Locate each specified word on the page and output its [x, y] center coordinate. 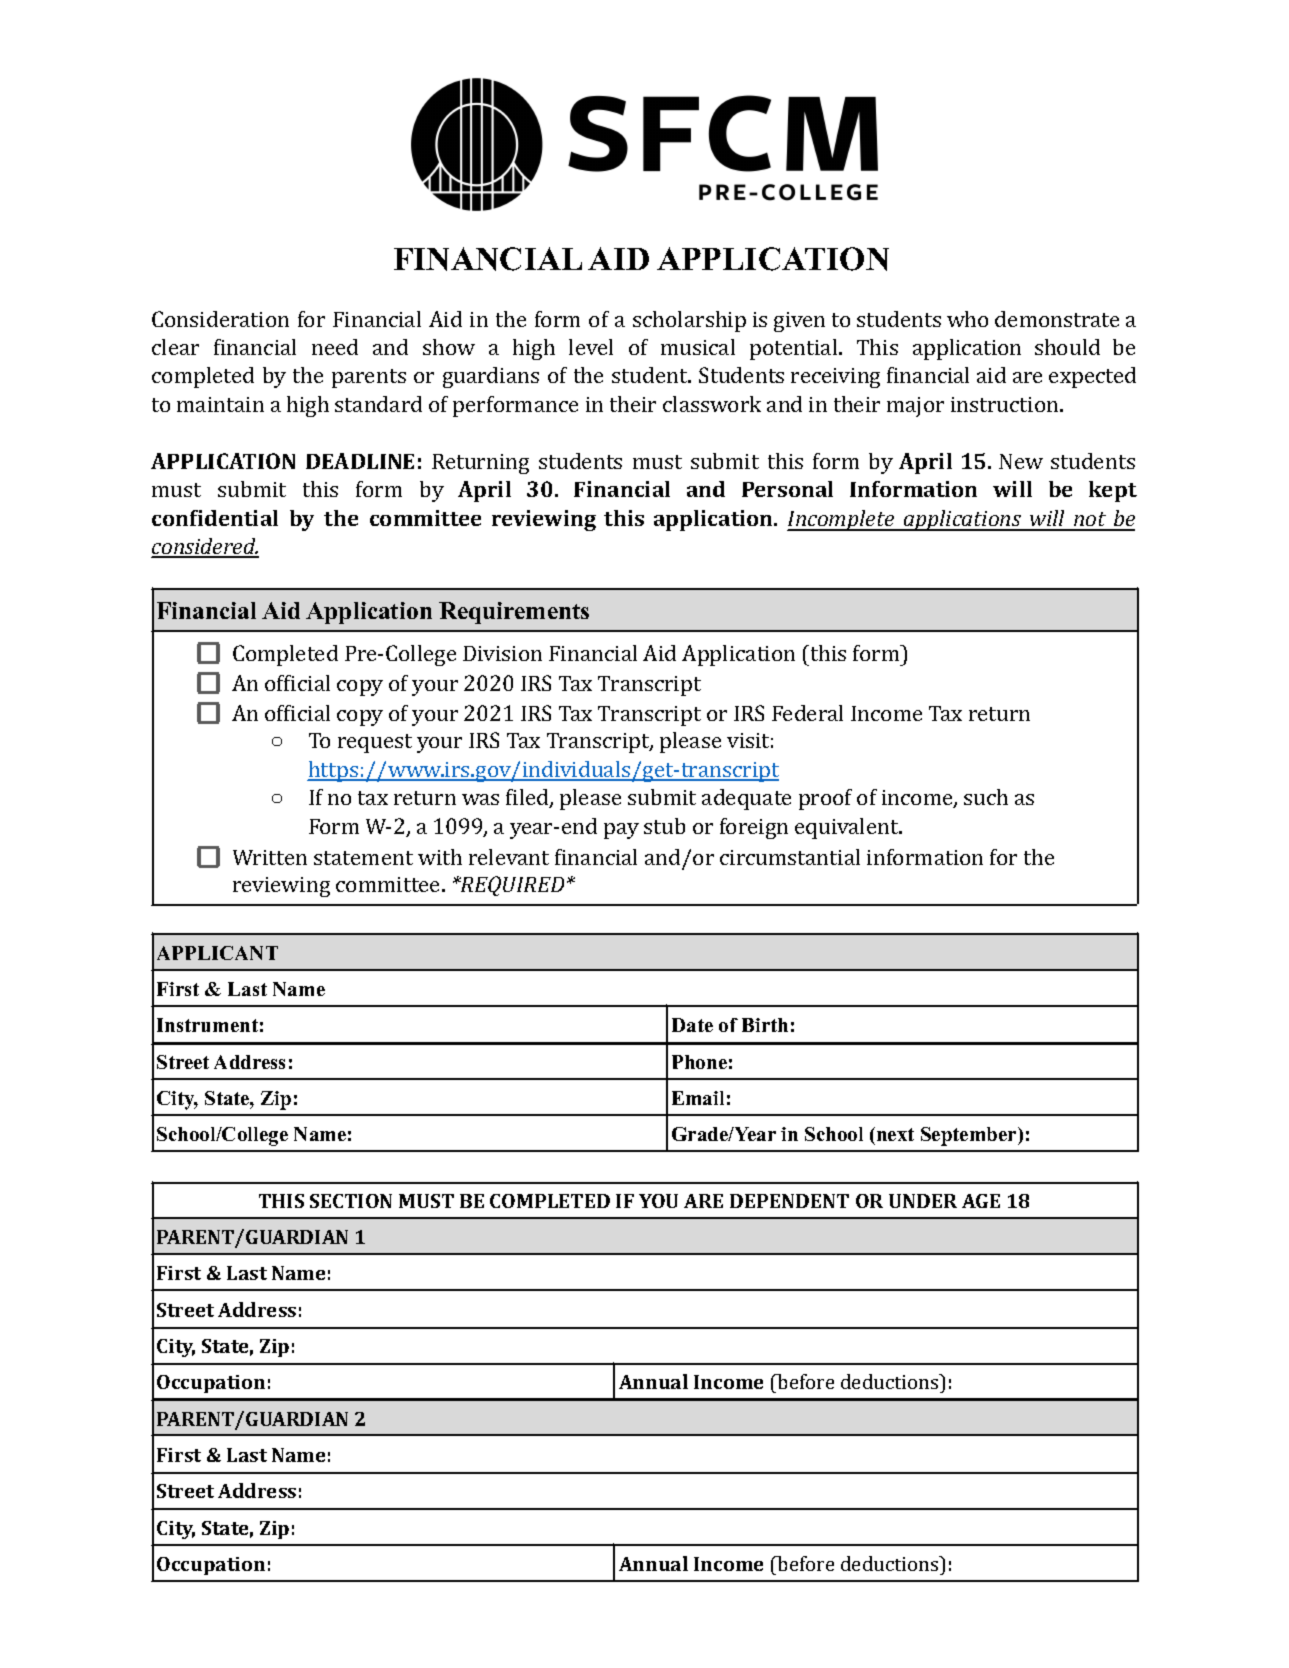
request [375, 743]
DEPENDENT [789, 1201]
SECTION [351, 1201]
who [967, 319]
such [986, 797]
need [335, 347]
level [591, 347]
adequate [746, 799]
